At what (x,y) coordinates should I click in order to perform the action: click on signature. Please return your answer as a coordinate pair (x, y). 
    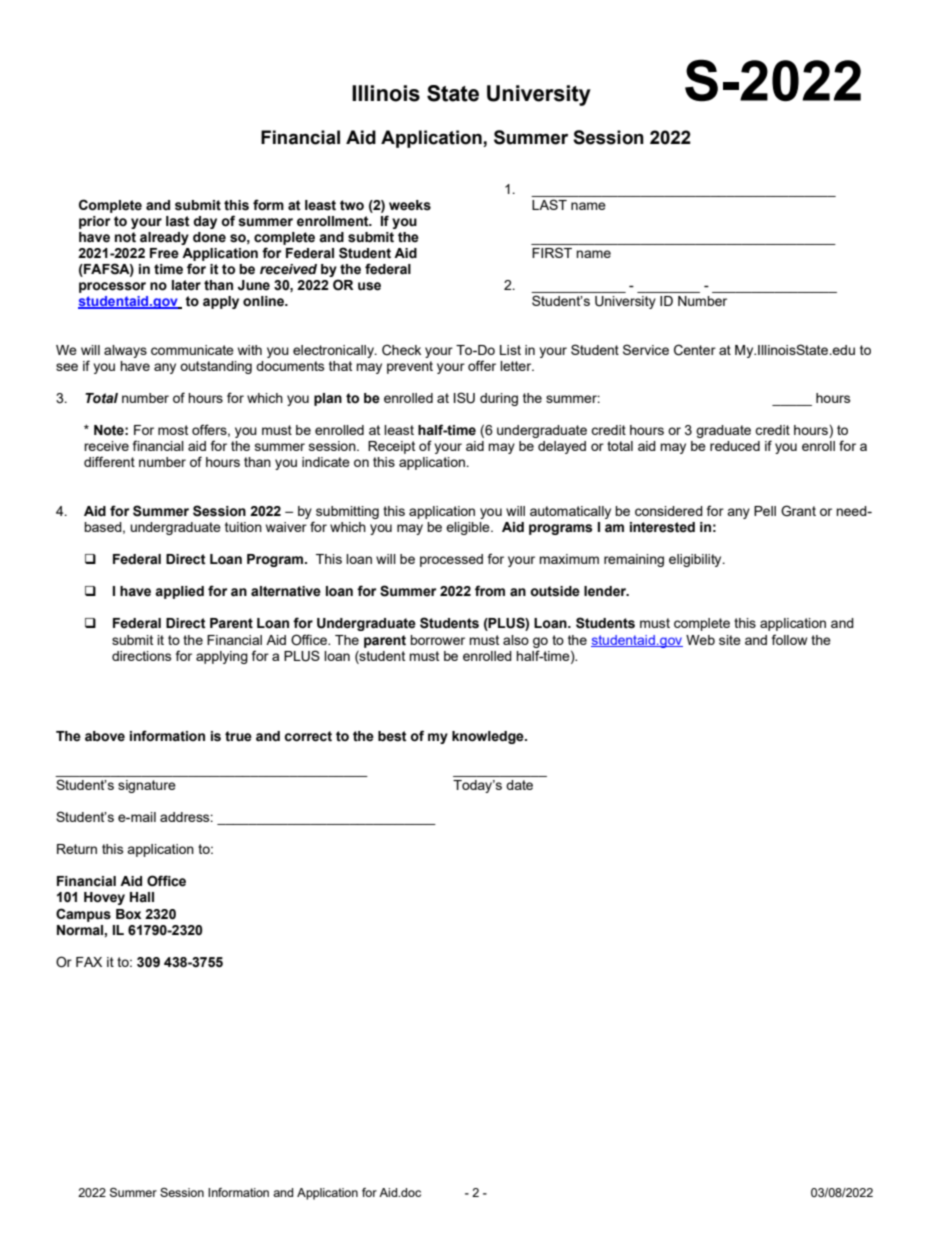
    Looking at the image, I should click on (147, 786).
